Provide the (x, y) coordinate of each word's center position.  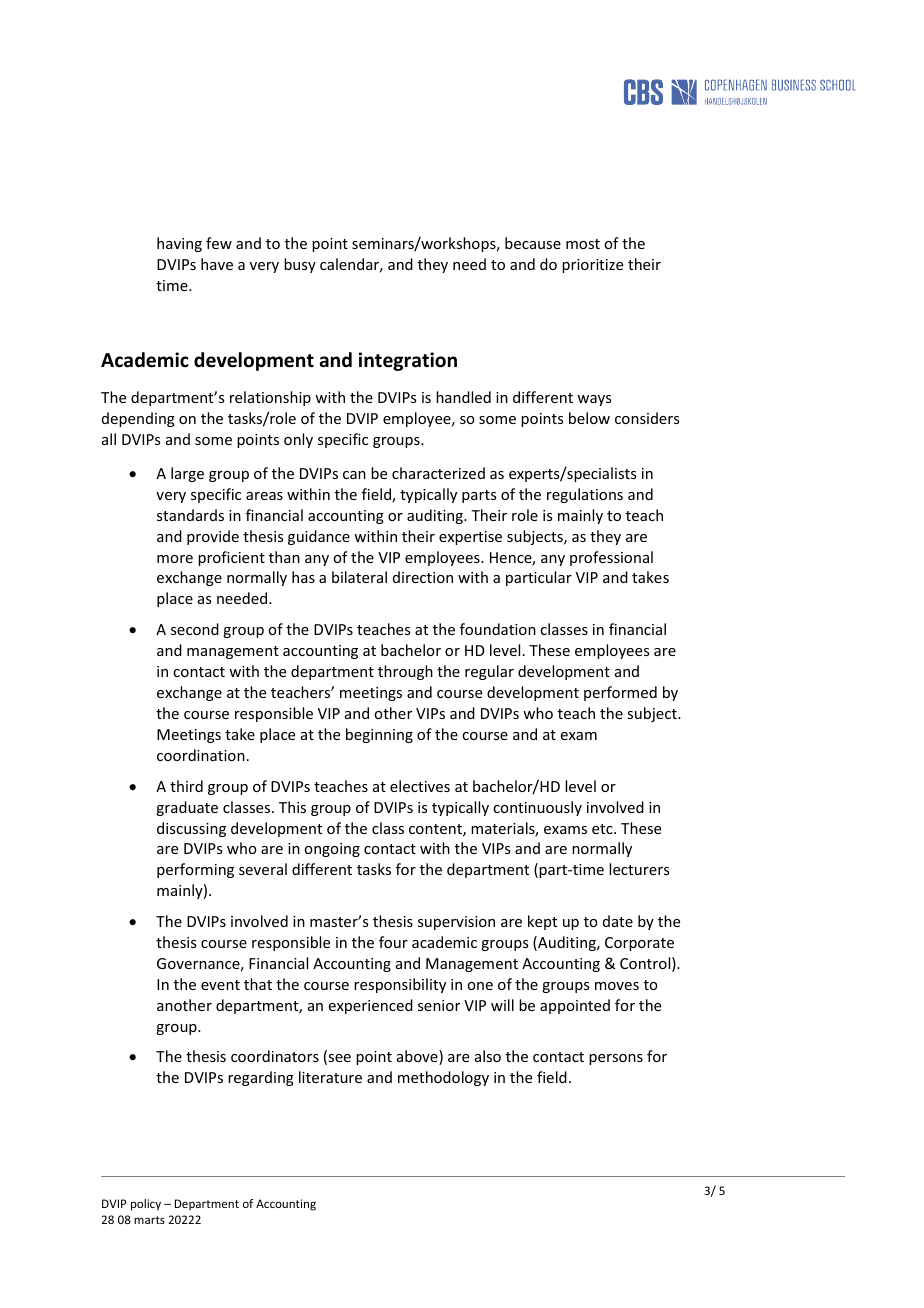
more (175, 559)
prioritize (592, 266)
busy (300, 265)
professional (611, 558)
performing (195, 870)
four (393, 942)
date (618, 921)
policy (146, 1205)
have (217, 264)
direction (423, 577)
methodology (443, 1078)
